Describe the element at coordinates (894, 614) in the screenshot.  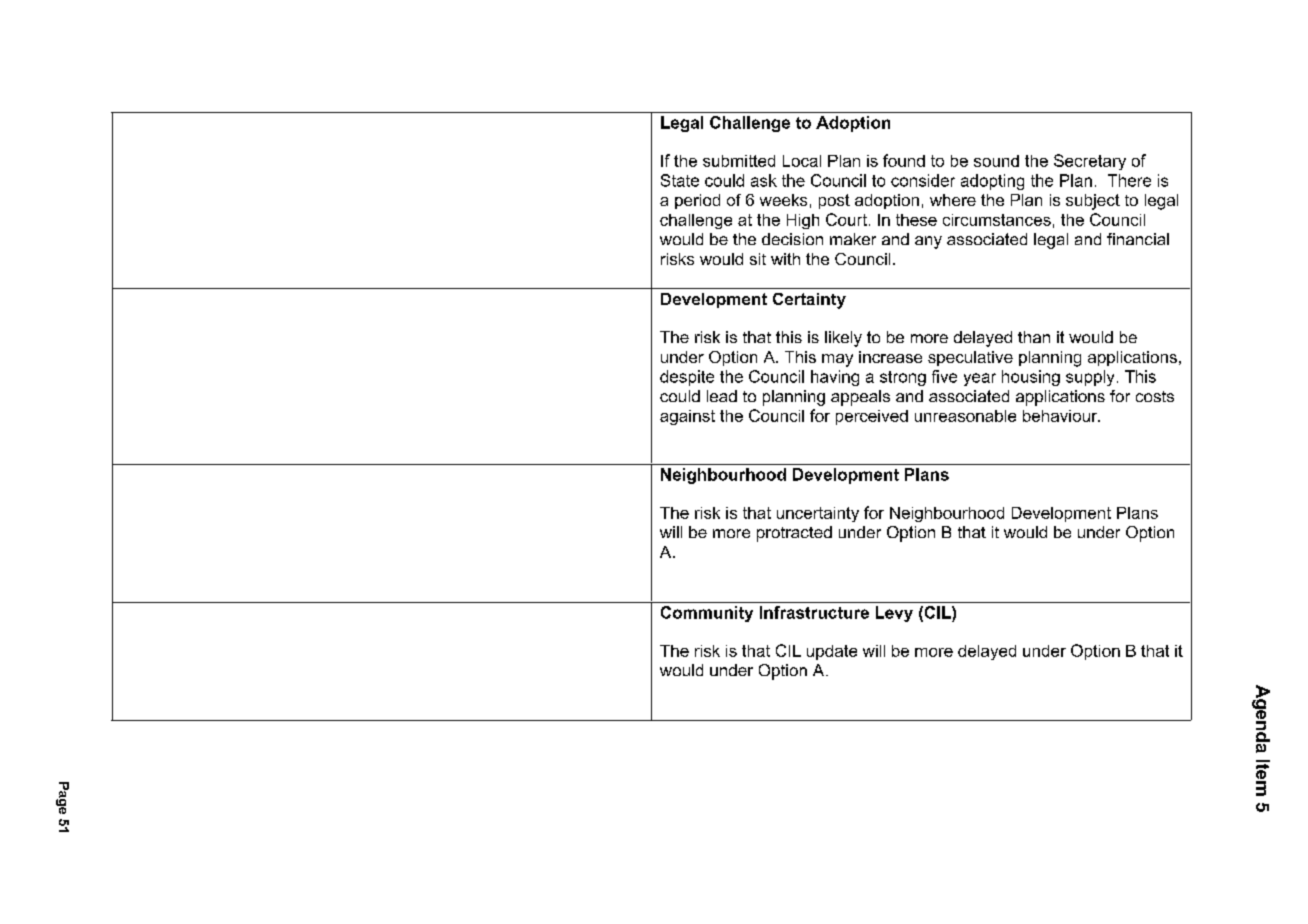
I see `Levy` at that location.
